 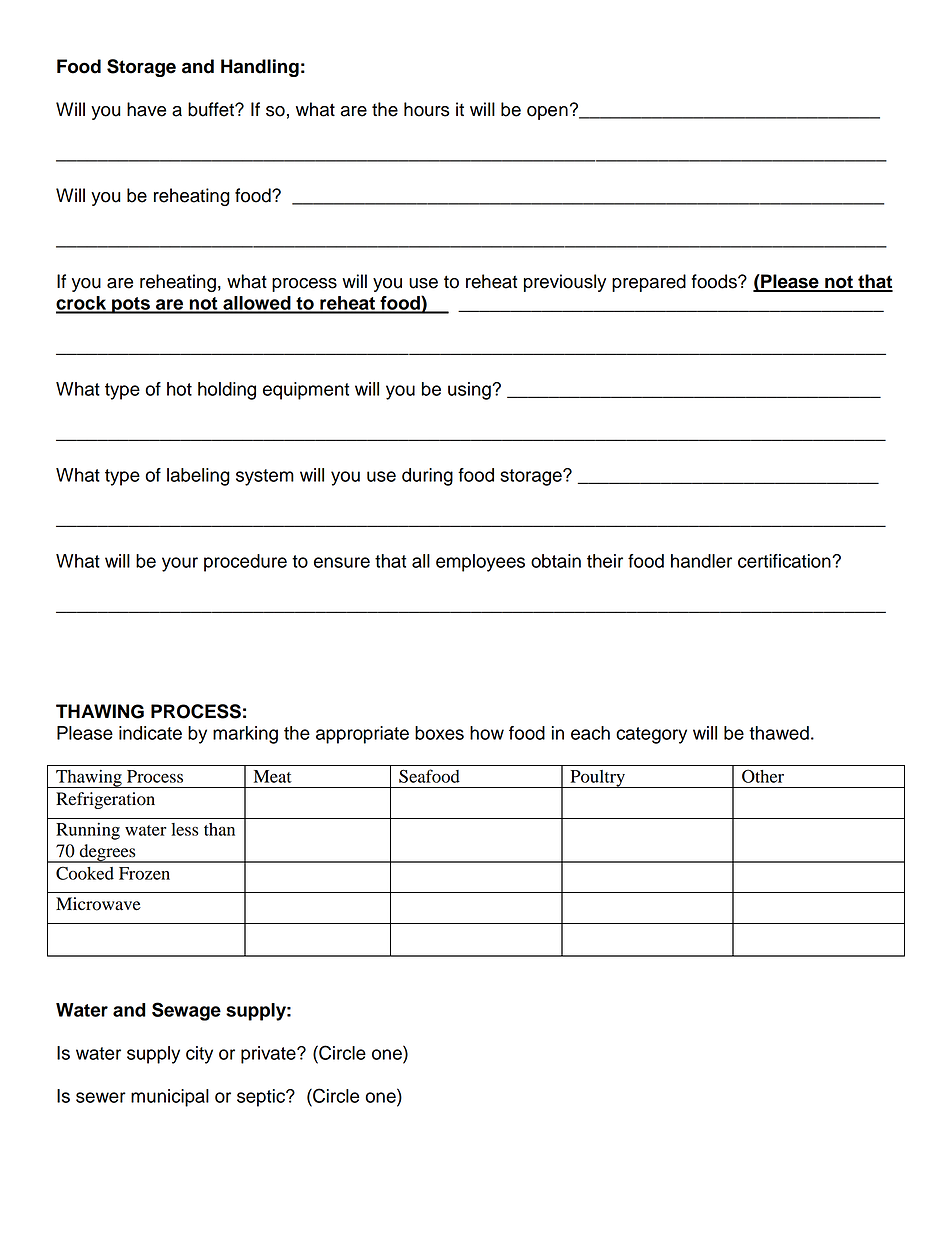 I want to click on have, so click(x=146, y=109).
